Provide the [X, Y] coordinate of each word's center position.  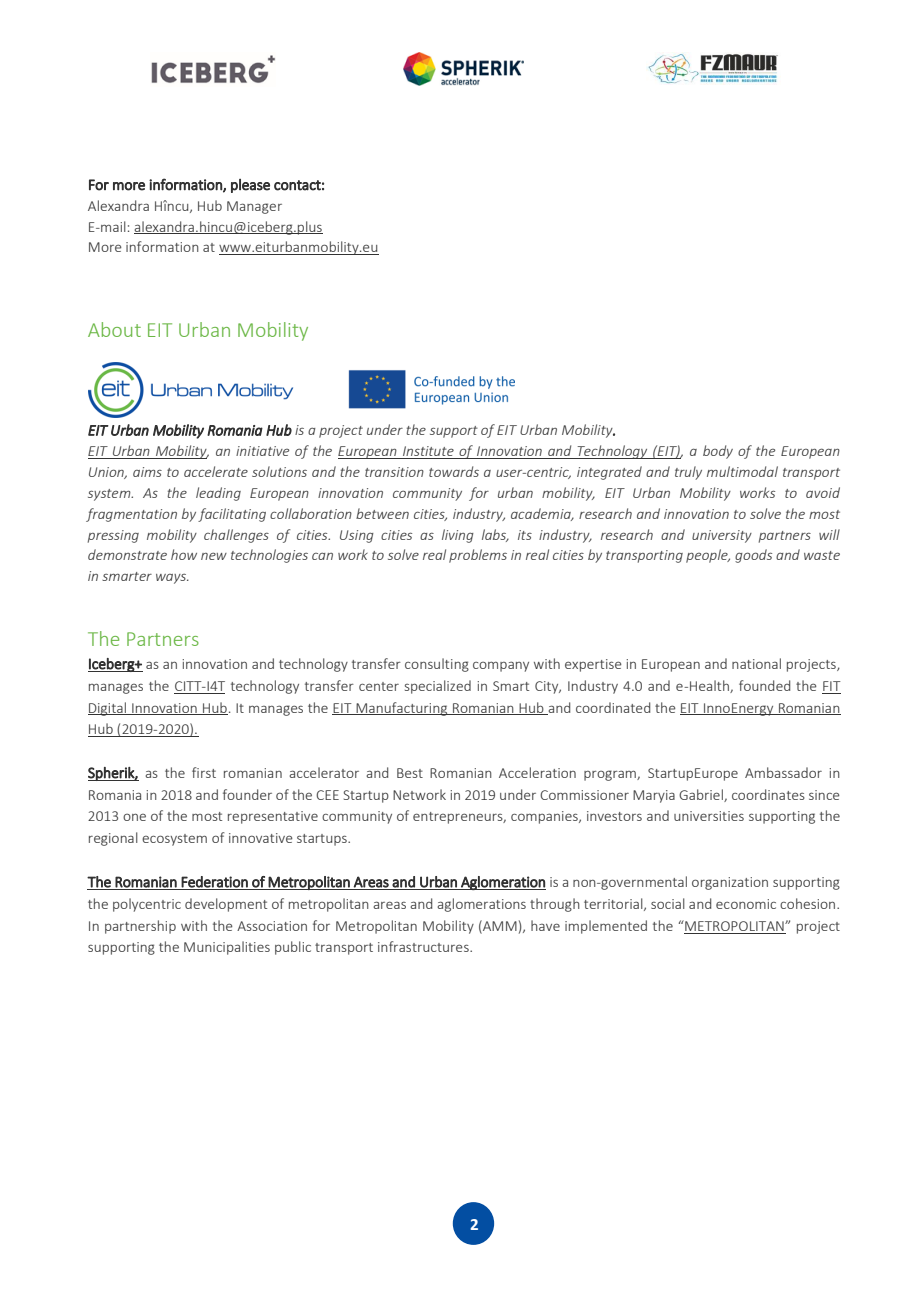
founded [764, 685]
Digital [108, 709]
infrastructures [424, 946]
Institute [428, 452]
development [226, 905]
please [250, 186]
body [718, 452]
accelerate [216, 471]
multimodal [742, 471]
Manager [254, 207]
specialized [438, 687]
